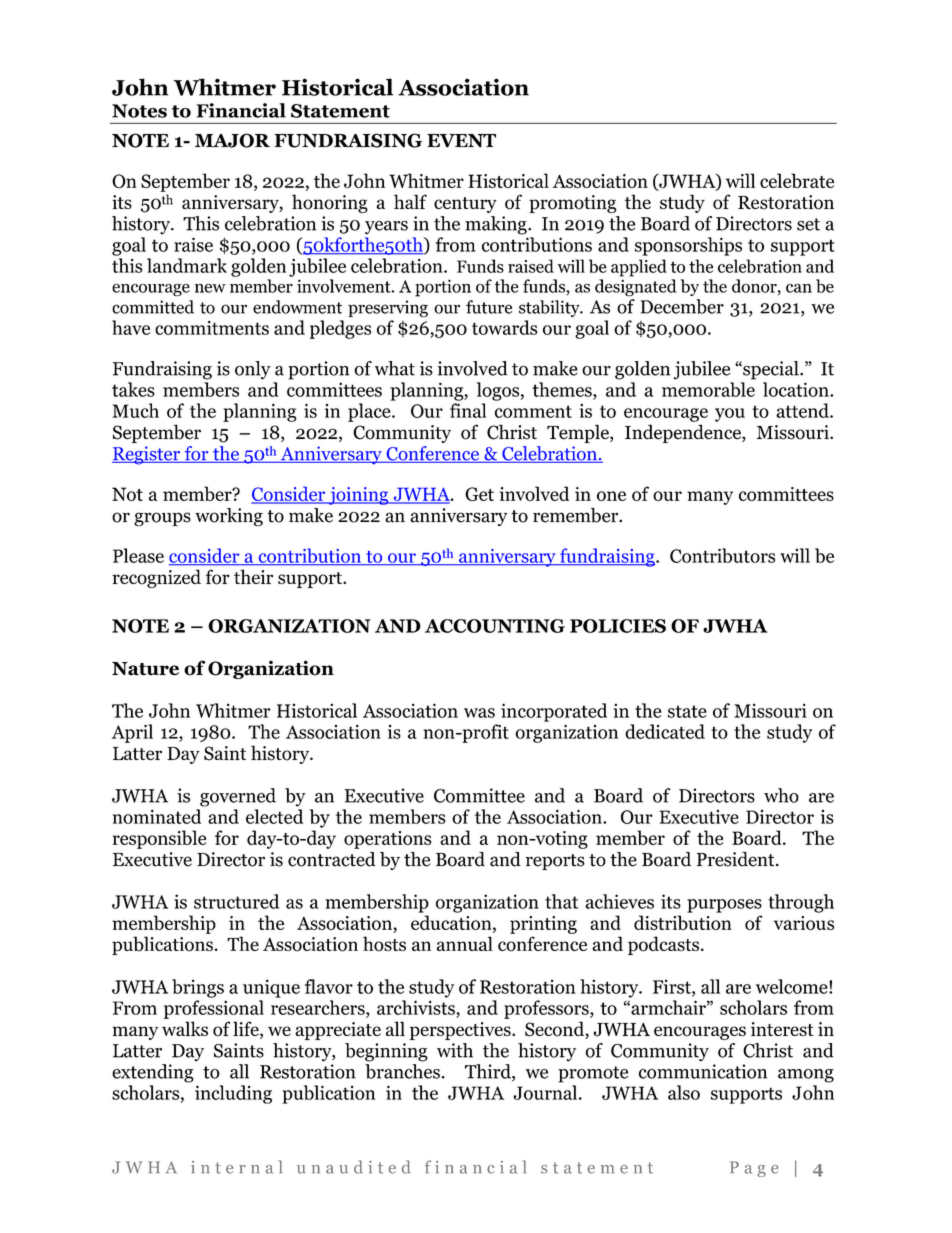 The height and width of the screenshot is (1233, 952). What do you see at coordinates (797, 180) in the screenshot?
I see `celebrate` at bounding box center [797, 180].
